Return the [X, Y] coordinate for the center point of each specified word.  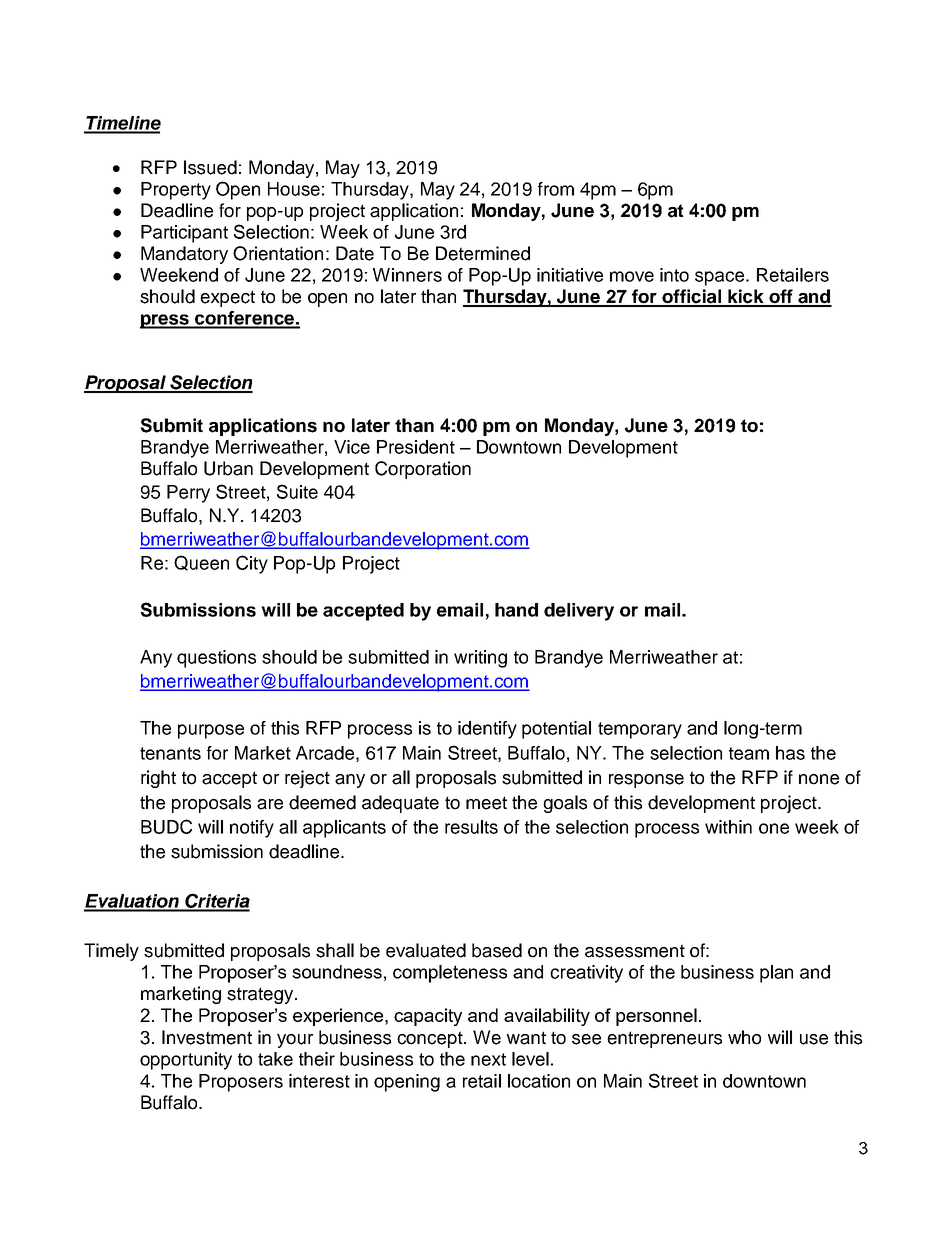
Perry [188, 494]
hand [516, 610]
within [728, 827]
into [674, 275]
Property [176, 191]
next [488, 1059]
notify [252, 829]
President [416, 447]
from [556, 189]
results [471, 827]
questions [216, 659]
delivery [579, 612]
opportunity [186, 1061]
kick [746, 297]
